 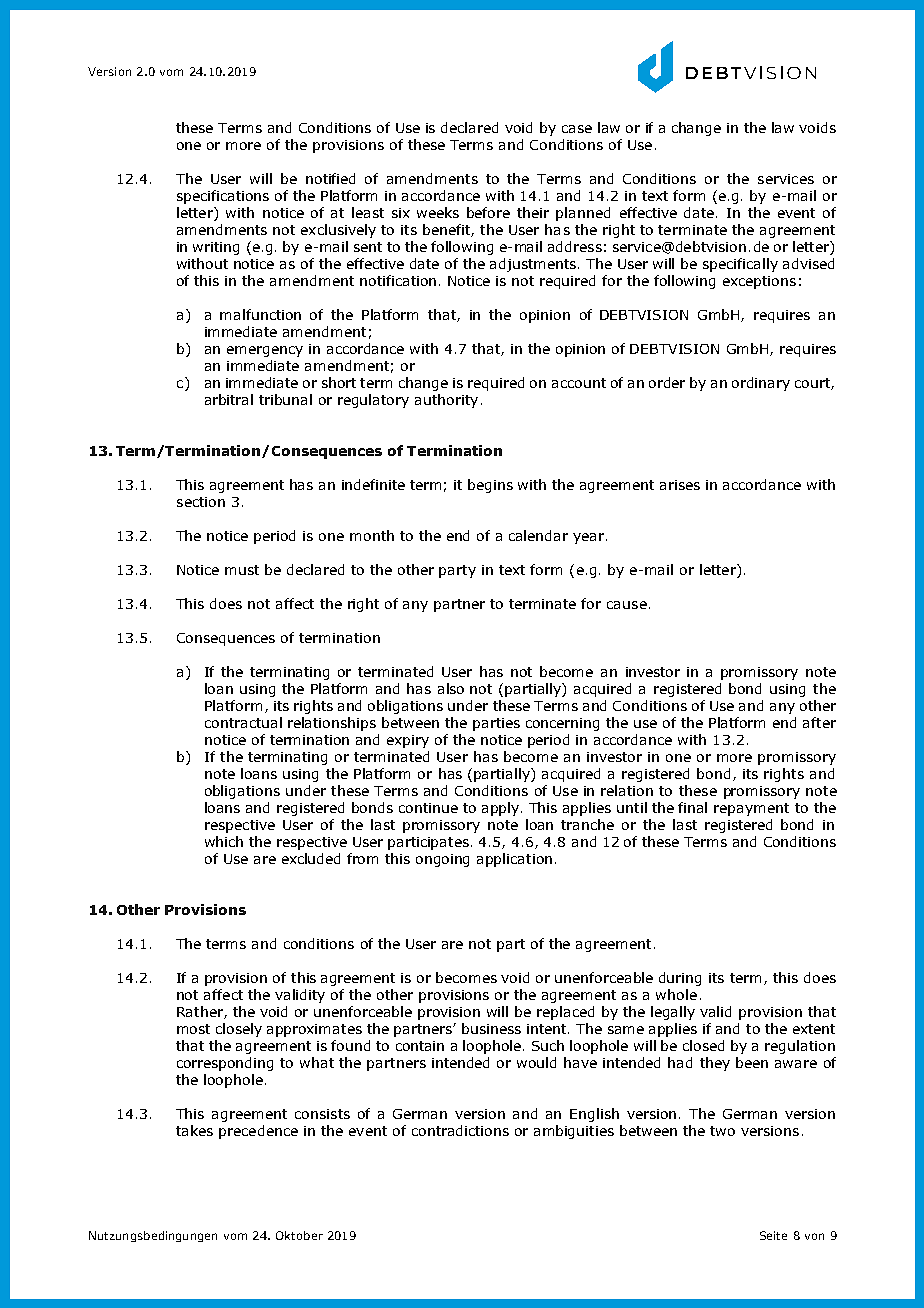 I want to click on authority, so click(x=446, y=401).
